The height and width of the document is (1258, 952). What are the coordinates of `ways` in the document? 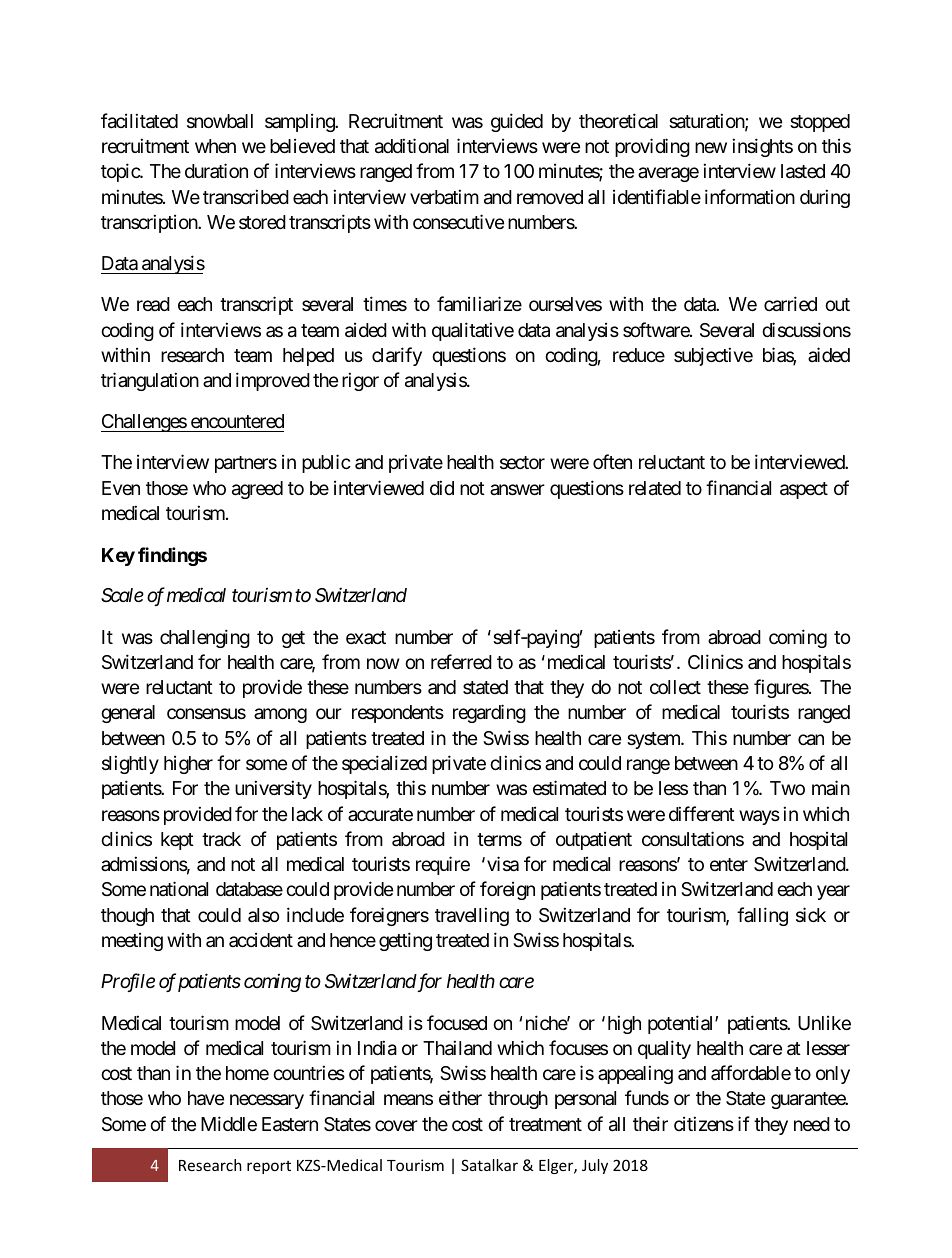 It's located at (759, 817).
